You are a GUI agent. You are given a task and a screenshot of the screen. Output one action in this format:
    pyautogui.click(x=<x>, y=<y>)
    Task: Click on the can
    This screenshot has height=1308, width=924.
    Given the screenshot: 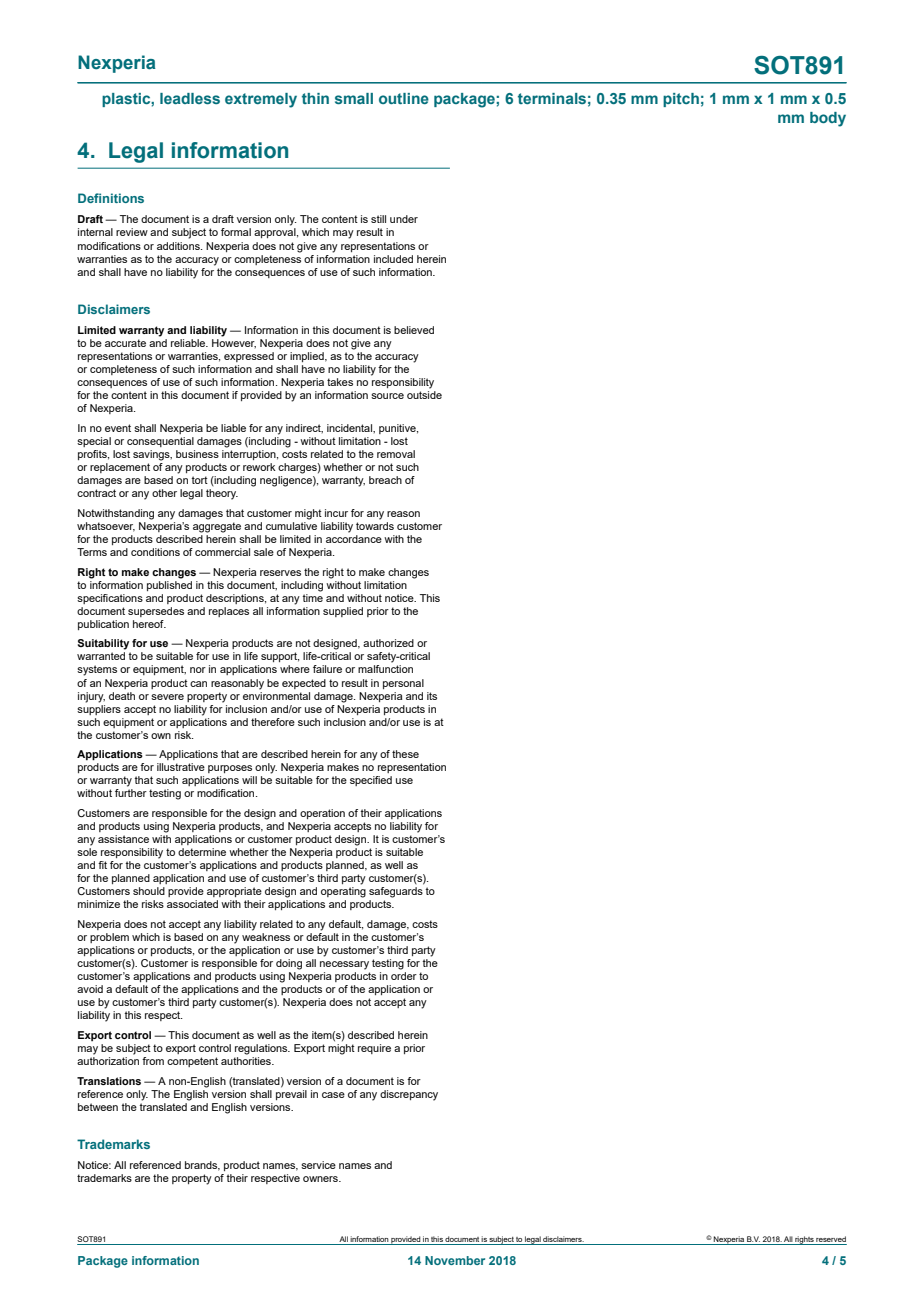 What is the action you would take?
    pyautogui.click(x=198, y=684)
